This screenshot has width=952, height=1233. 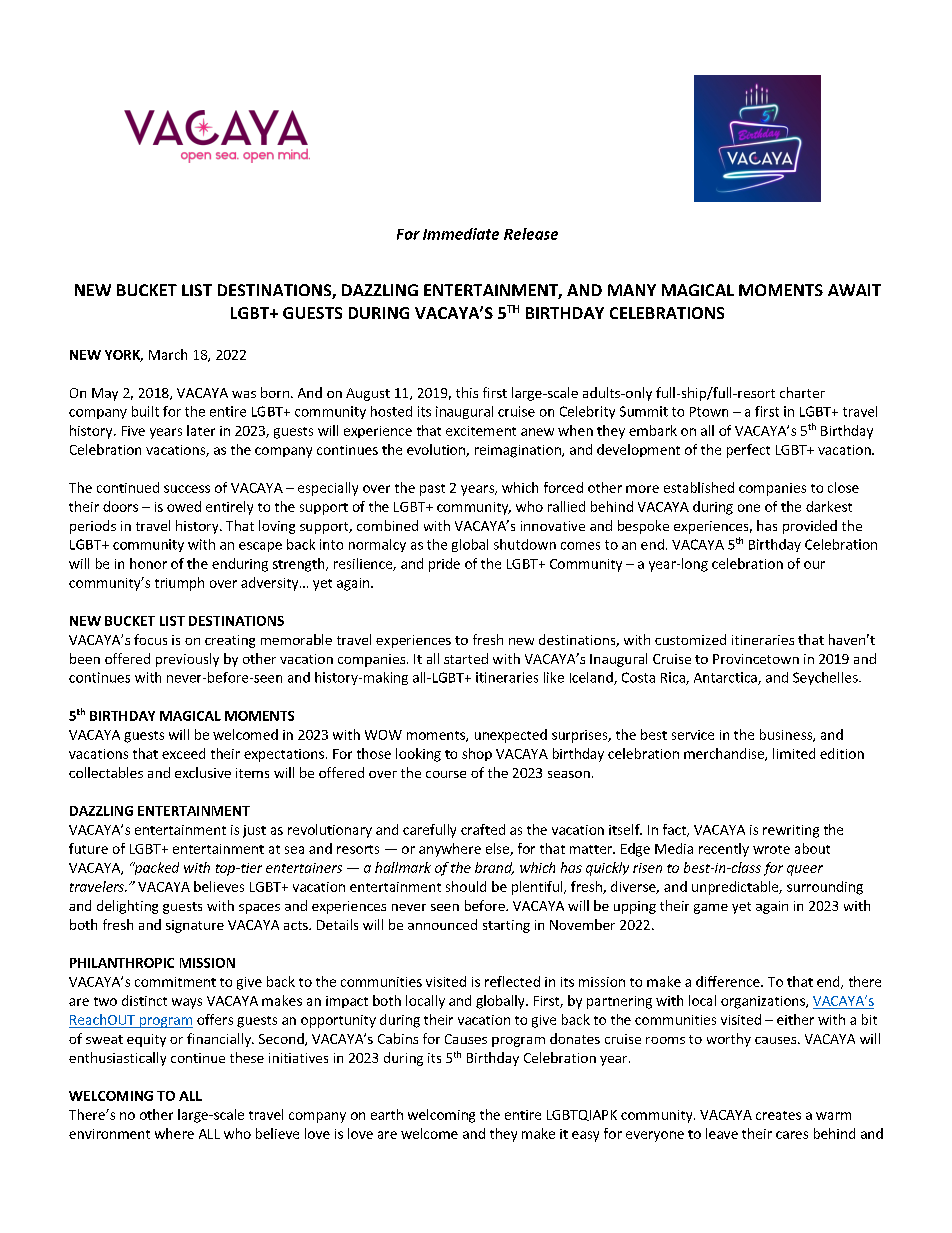 I want to click on previously, so click(x=187, y=660).
